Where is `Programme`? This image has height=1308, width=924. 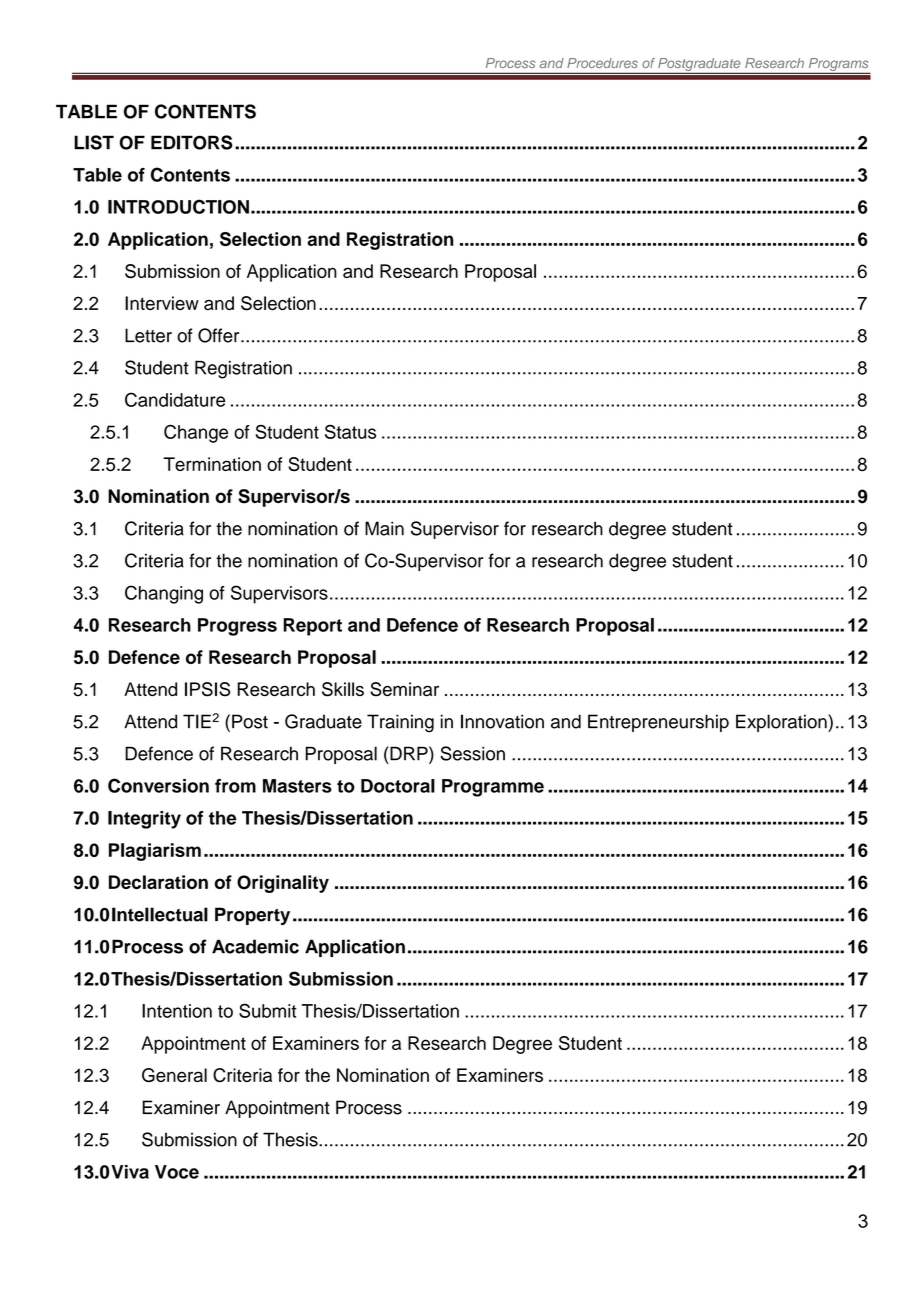
Programme is located at coordinates (493, 788).
